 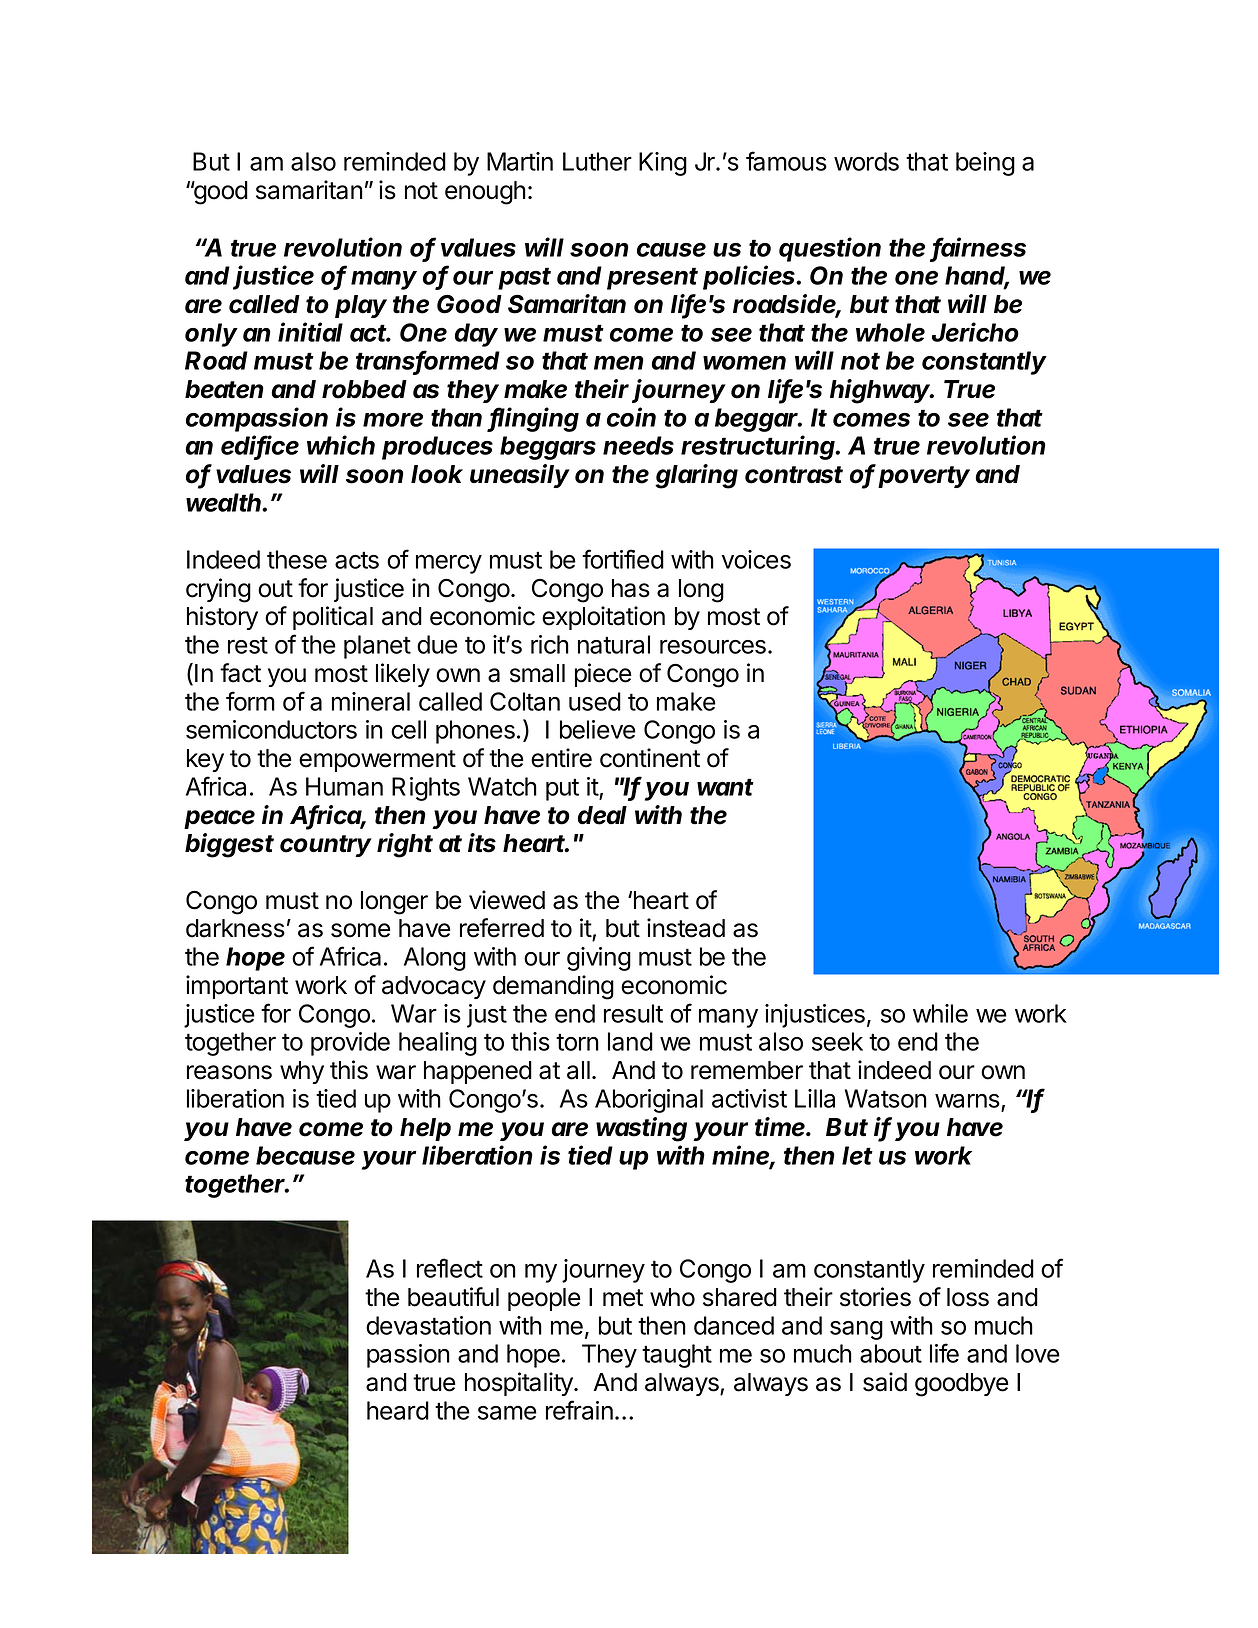 I want to click on taught, so click(x=677, y=1356).
